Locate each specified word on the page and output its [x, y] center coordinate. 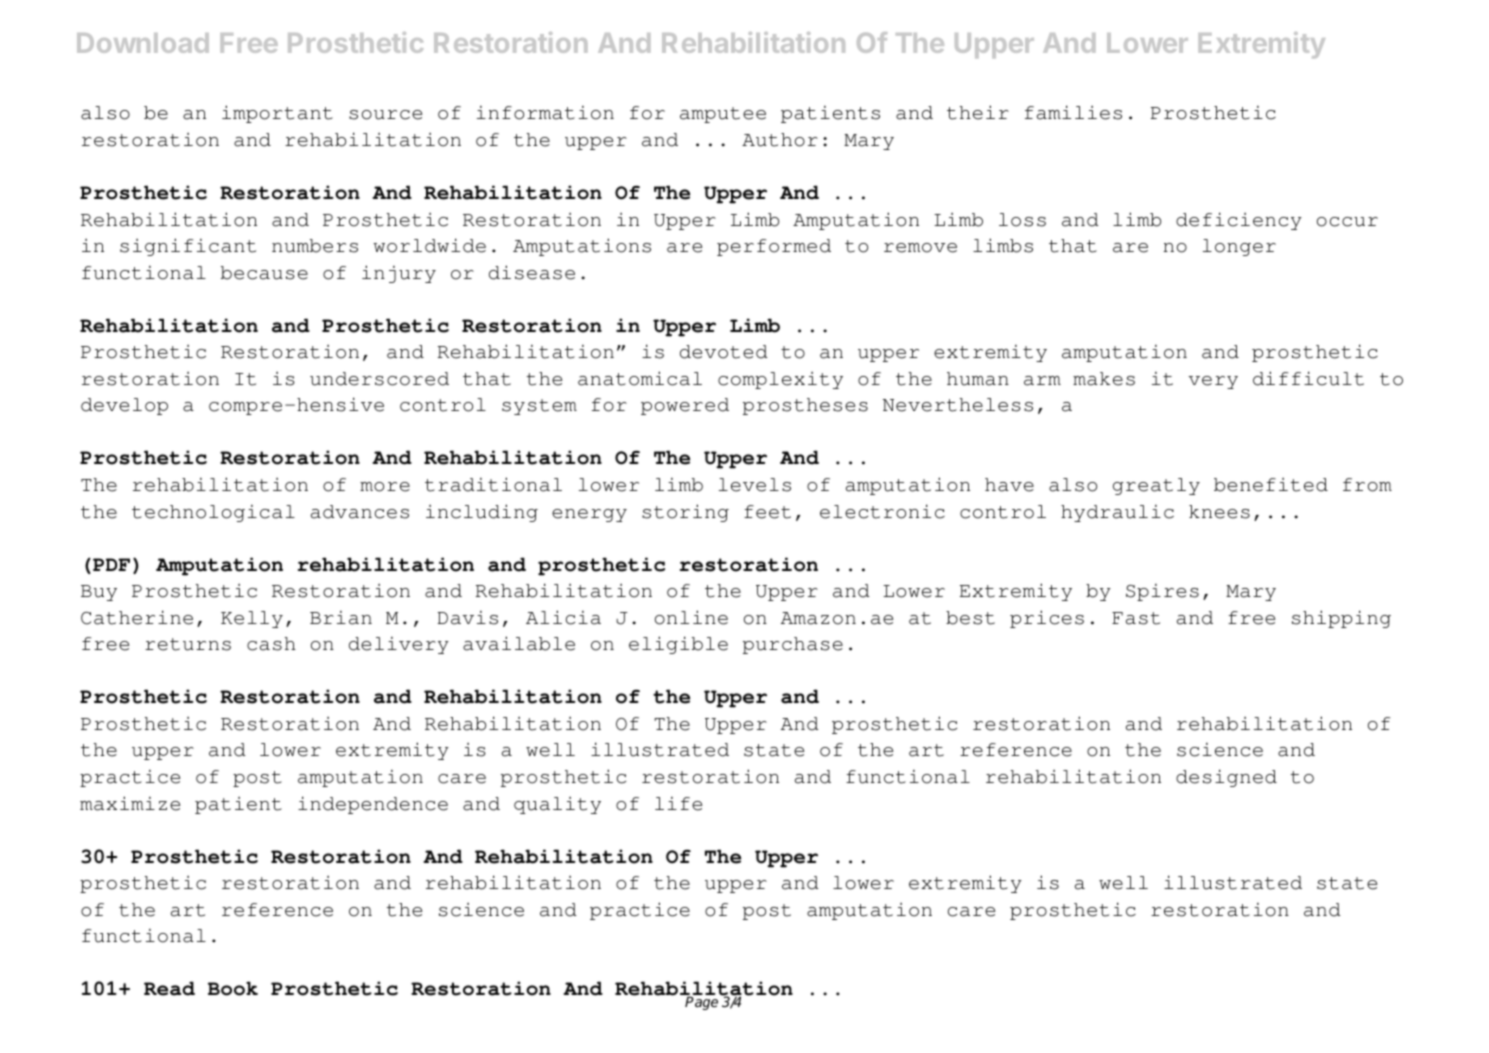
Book [233, 988]
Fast [1136, 618]
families [1073, 112]
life [678, 804]
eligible [678, 645]
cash [271, 644]
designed [1226, 778]
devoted [724, 352]
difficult [1308, 378]
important [277, 114]
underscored [379, 379]
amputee [723, 115]
